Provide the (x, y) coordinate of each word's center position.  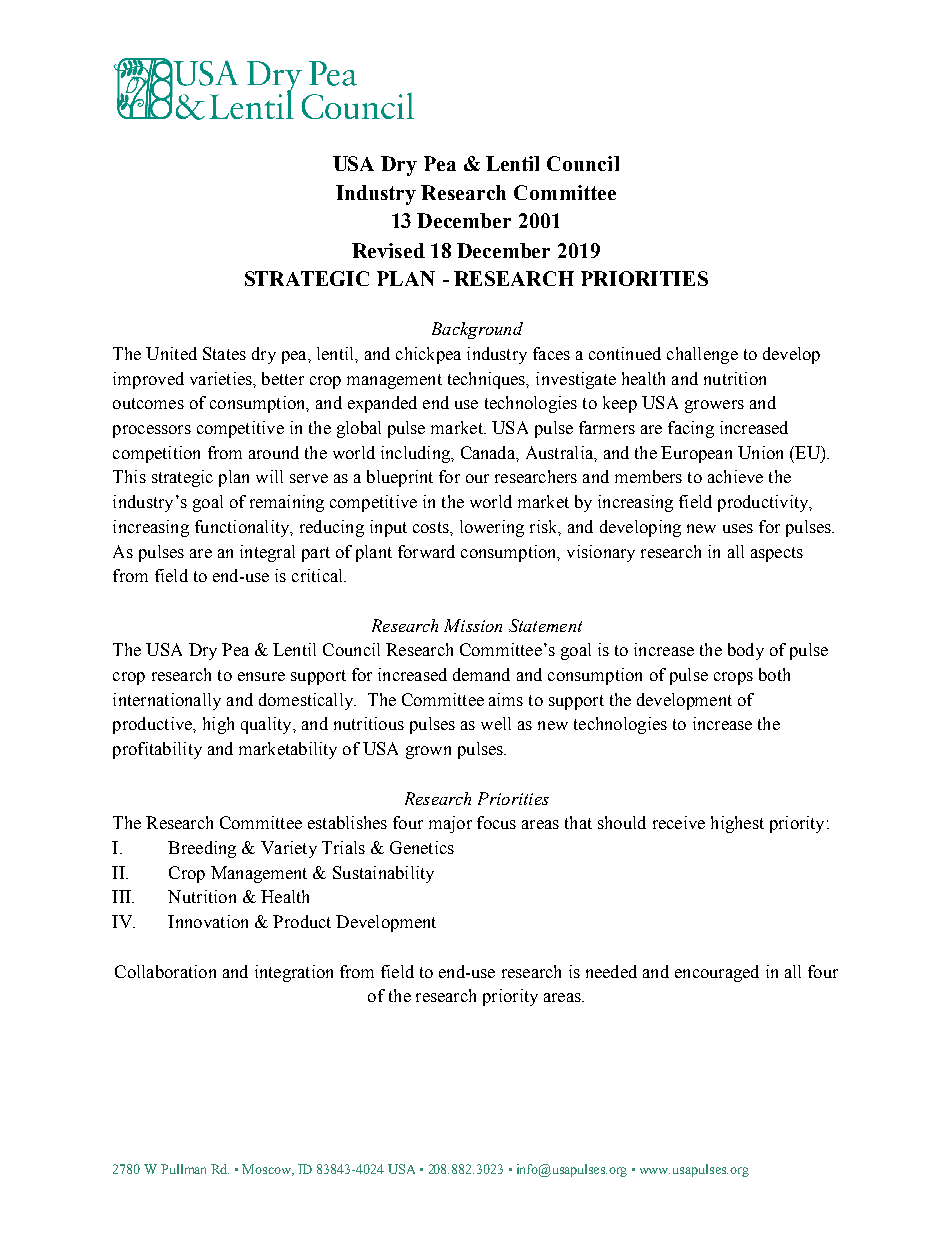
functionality (243, 528)
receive (679, 822)
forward (426, 551)
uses (738, 528)
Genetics (422, 847)
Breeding (202, 849)
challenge (702, 355)
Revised (388, 250)
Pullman (183, 1169)
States (224, 353)
